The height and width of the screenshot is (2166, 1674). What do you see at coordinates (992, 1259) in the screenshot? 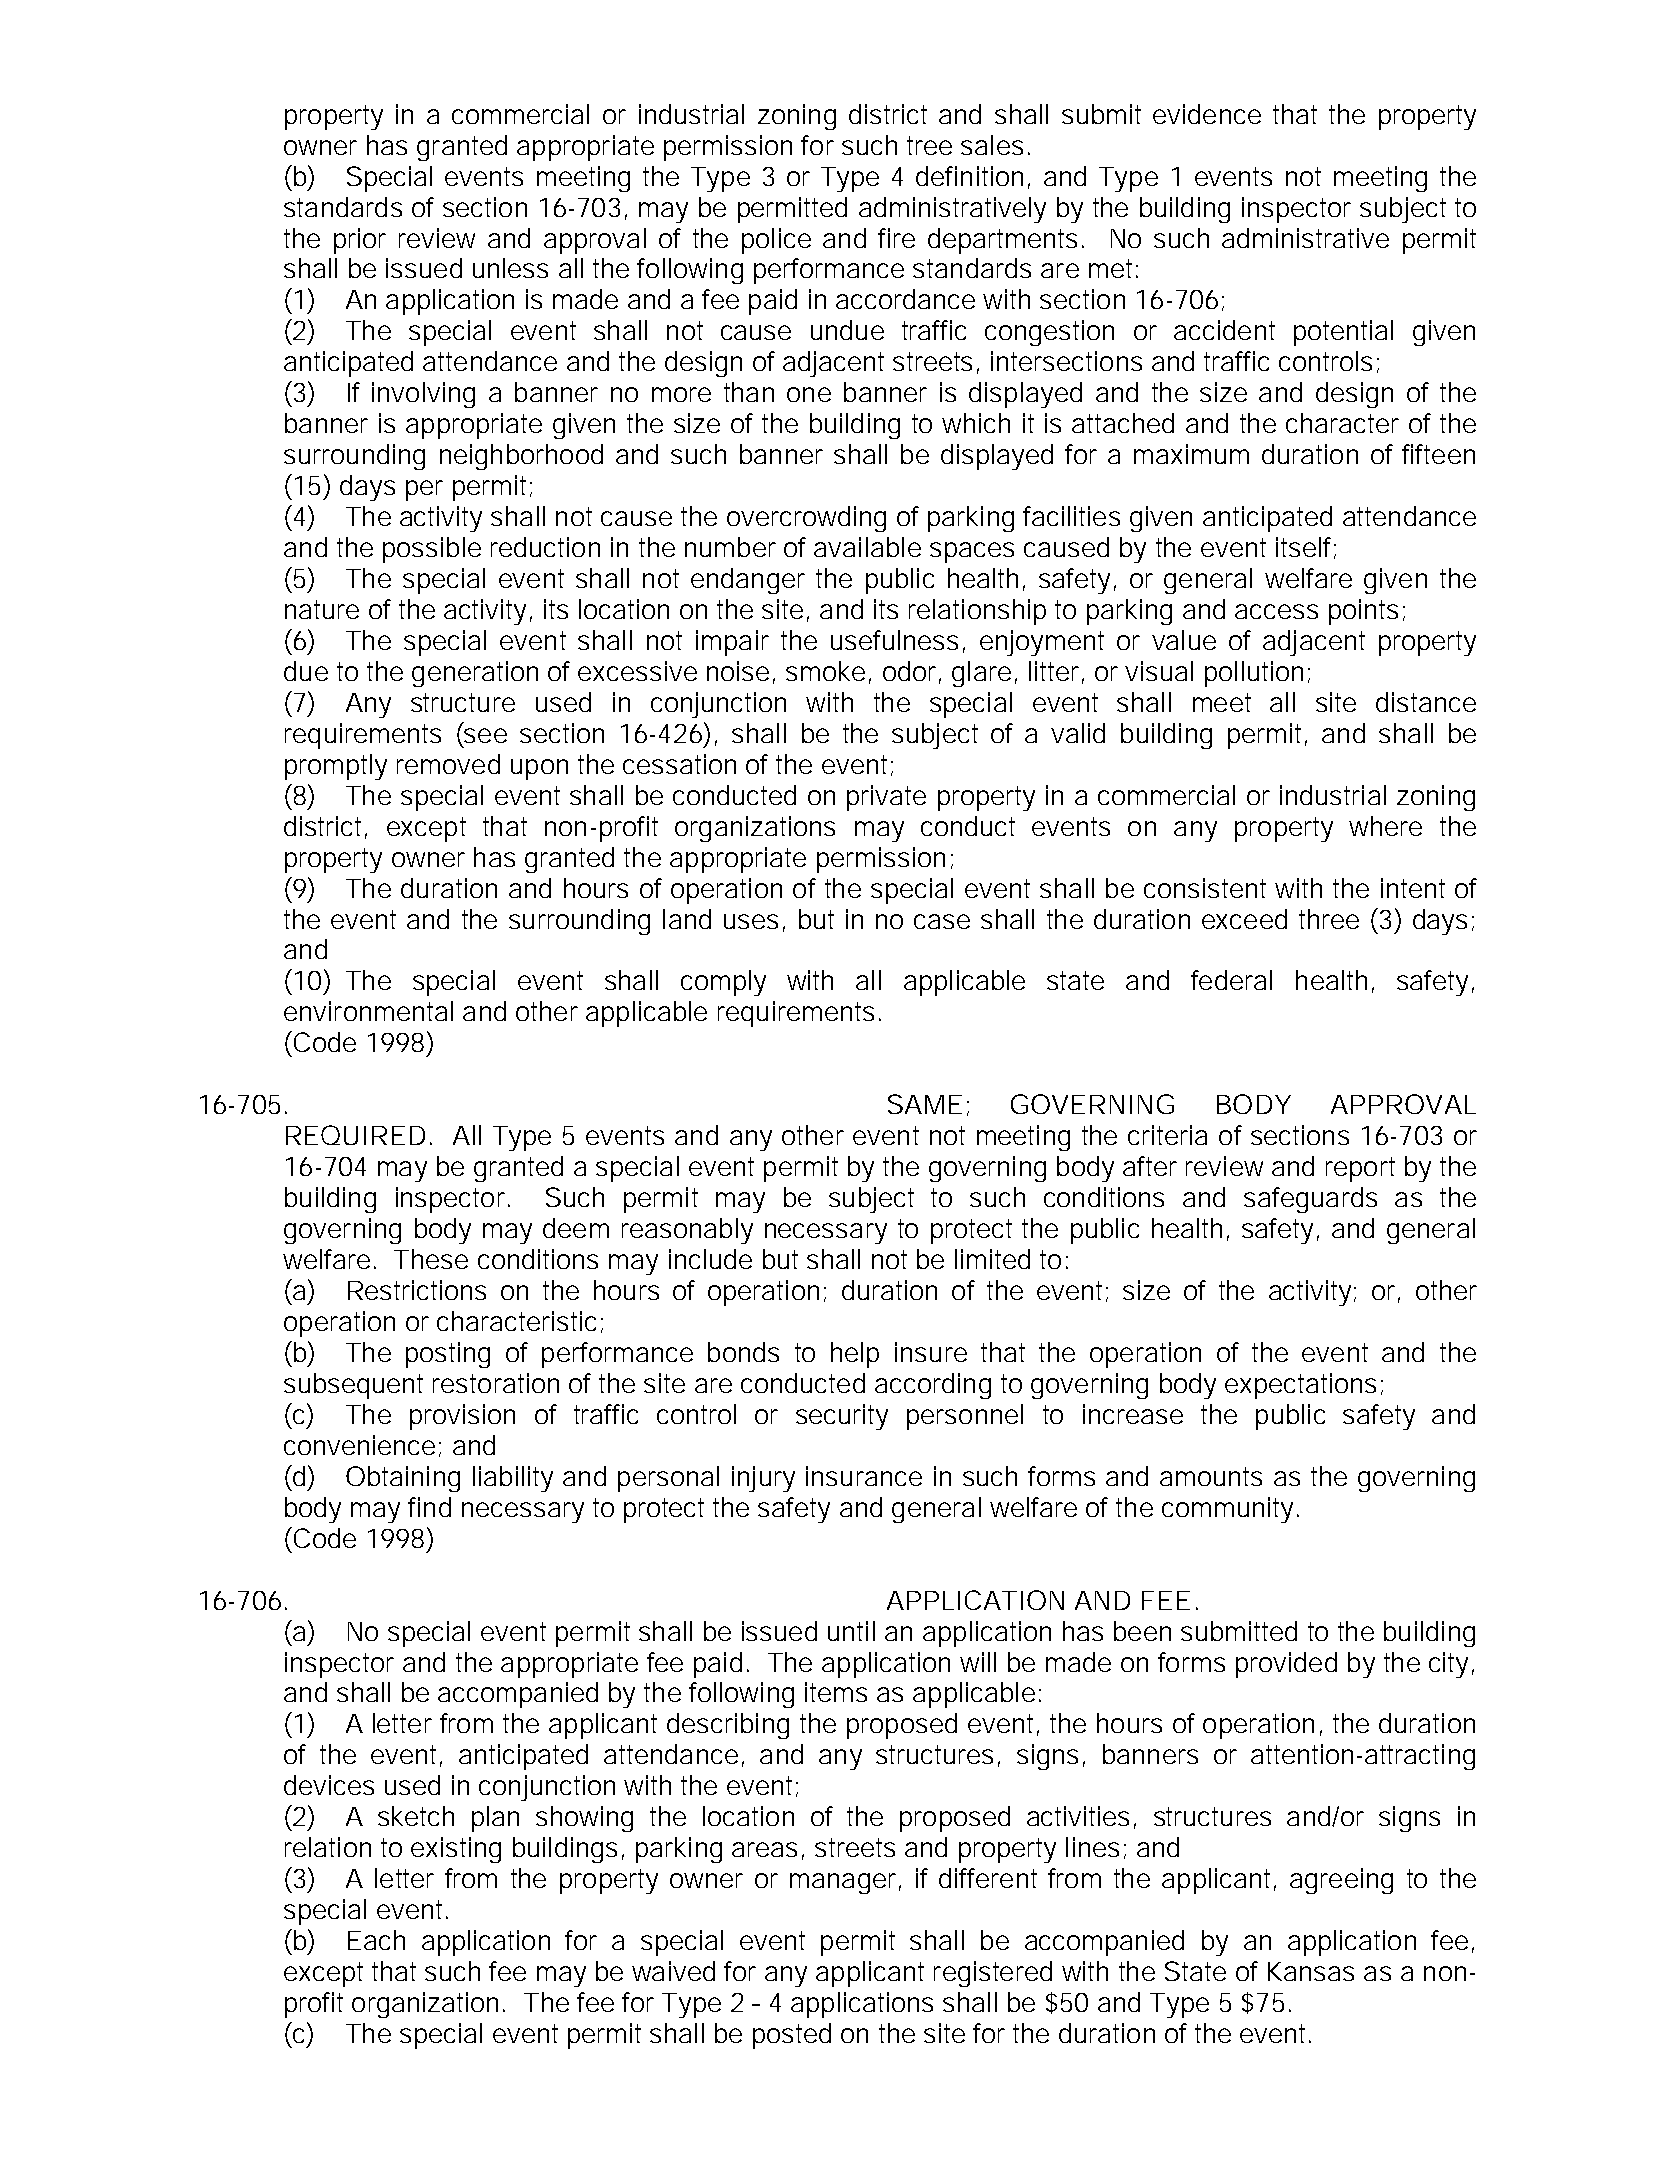
I see `limited` at bounding box center [992, 1259].
